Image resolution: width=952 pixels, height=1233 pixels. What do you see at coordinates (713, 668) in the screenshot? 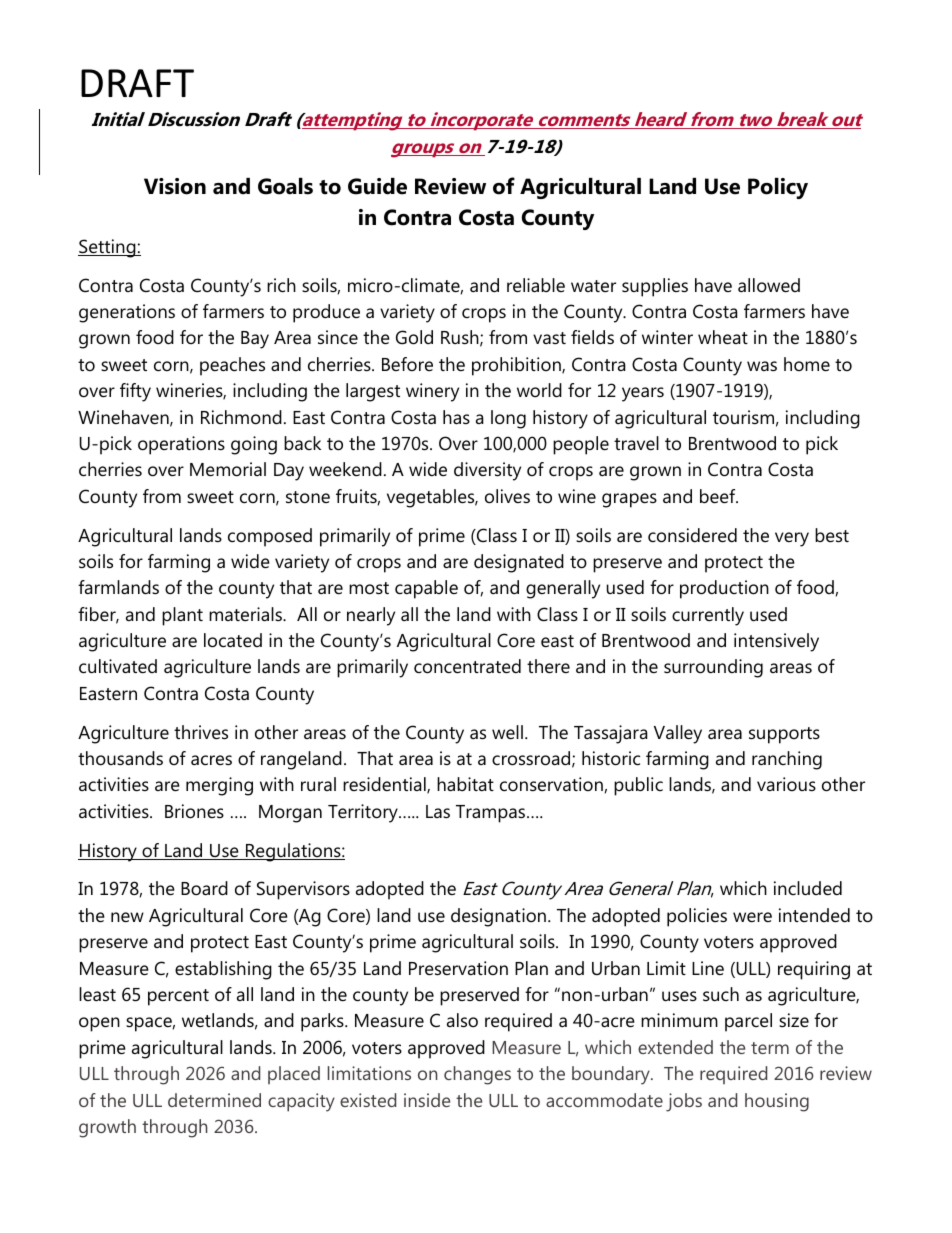
I see `surrounding` at bounding box center [713, 668].
